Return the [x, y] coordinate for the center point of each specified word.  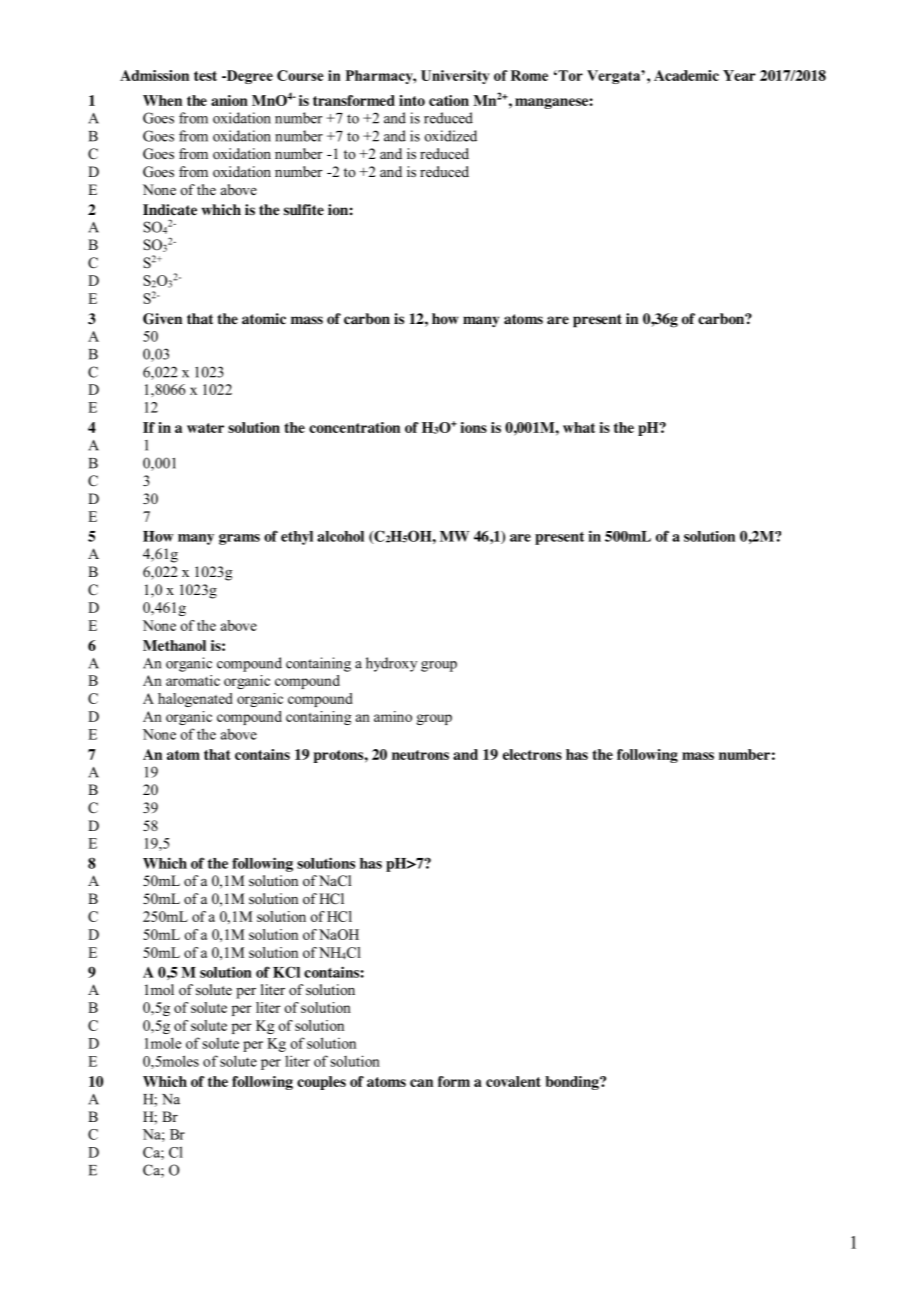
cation [449, 100]
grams [239, 539]
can [421, 1083]
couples [321, 1083]
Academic [686, 75]
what [579, 427]
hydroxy [391, 664]
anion [229, 100]
